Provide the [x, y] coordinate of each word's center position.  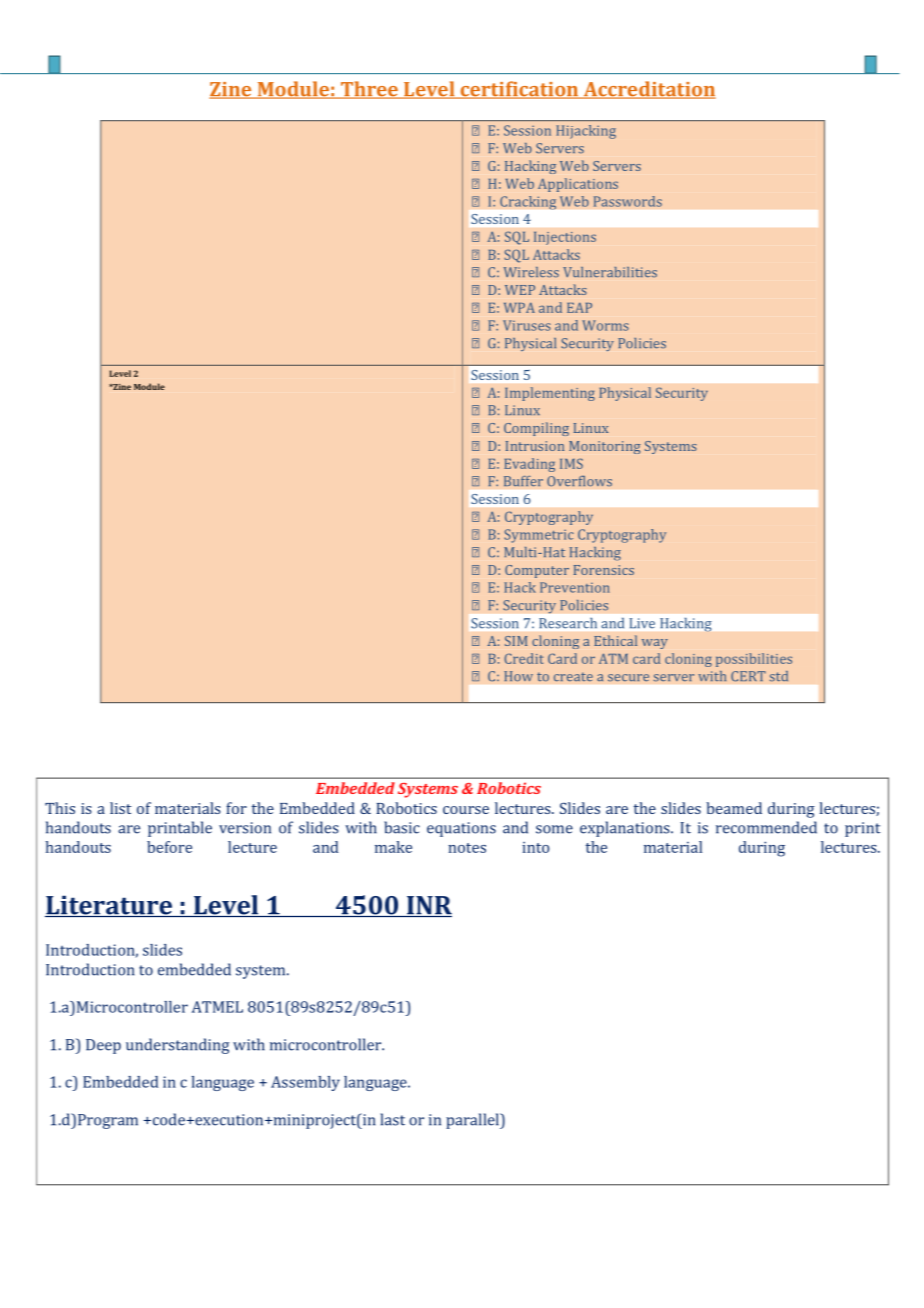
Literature [110, 906]
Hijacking [586, 132]
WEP [520, 290]
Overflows [579, 481]
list [120, 808]
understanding [177, 1046]
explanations [626, 829]
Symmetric [539, 536]
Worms [605, 325]
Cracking [528, 203]
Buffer [523, 481]
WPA [519, 307]
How [518, 676]
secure [628, 678]
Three [369, 90]
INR [428, 906]
